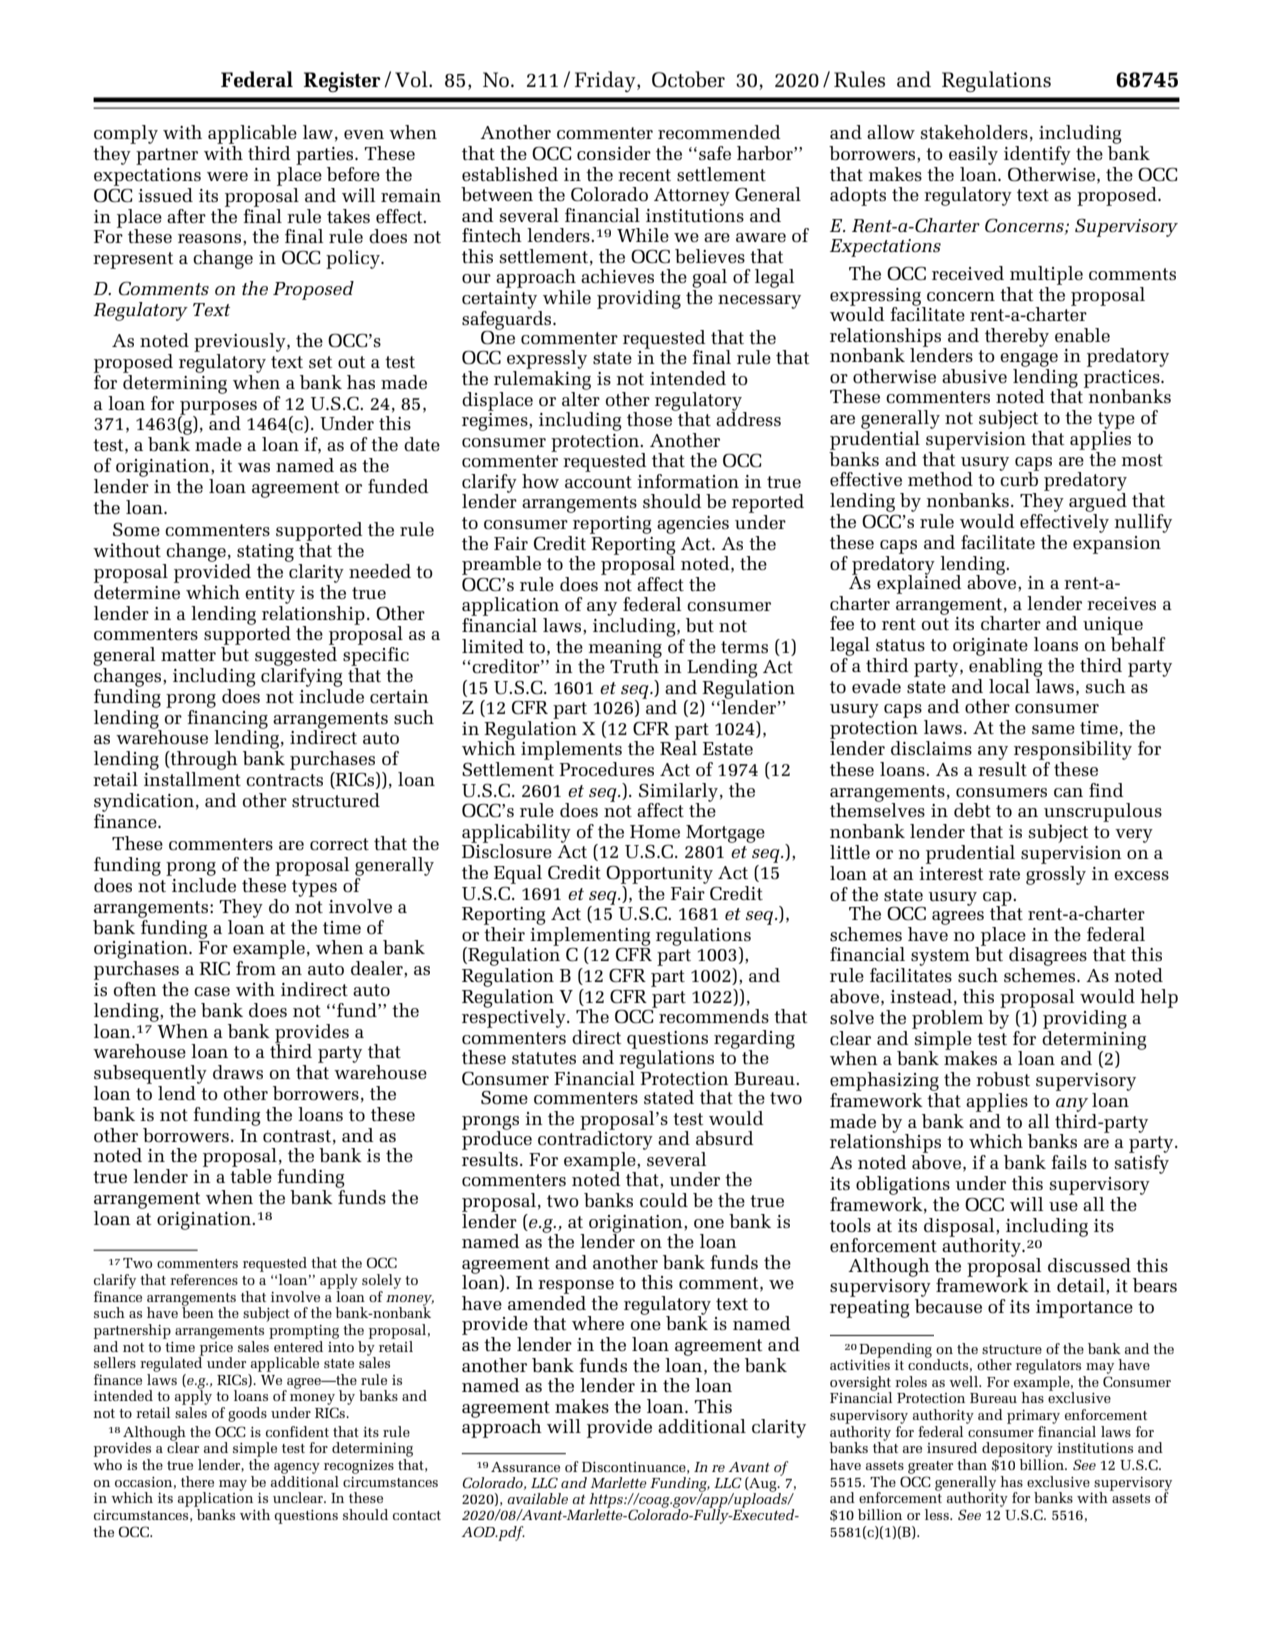 This screenshot has width=1273, height=1647. I want to click on case, so click(212, 991).
